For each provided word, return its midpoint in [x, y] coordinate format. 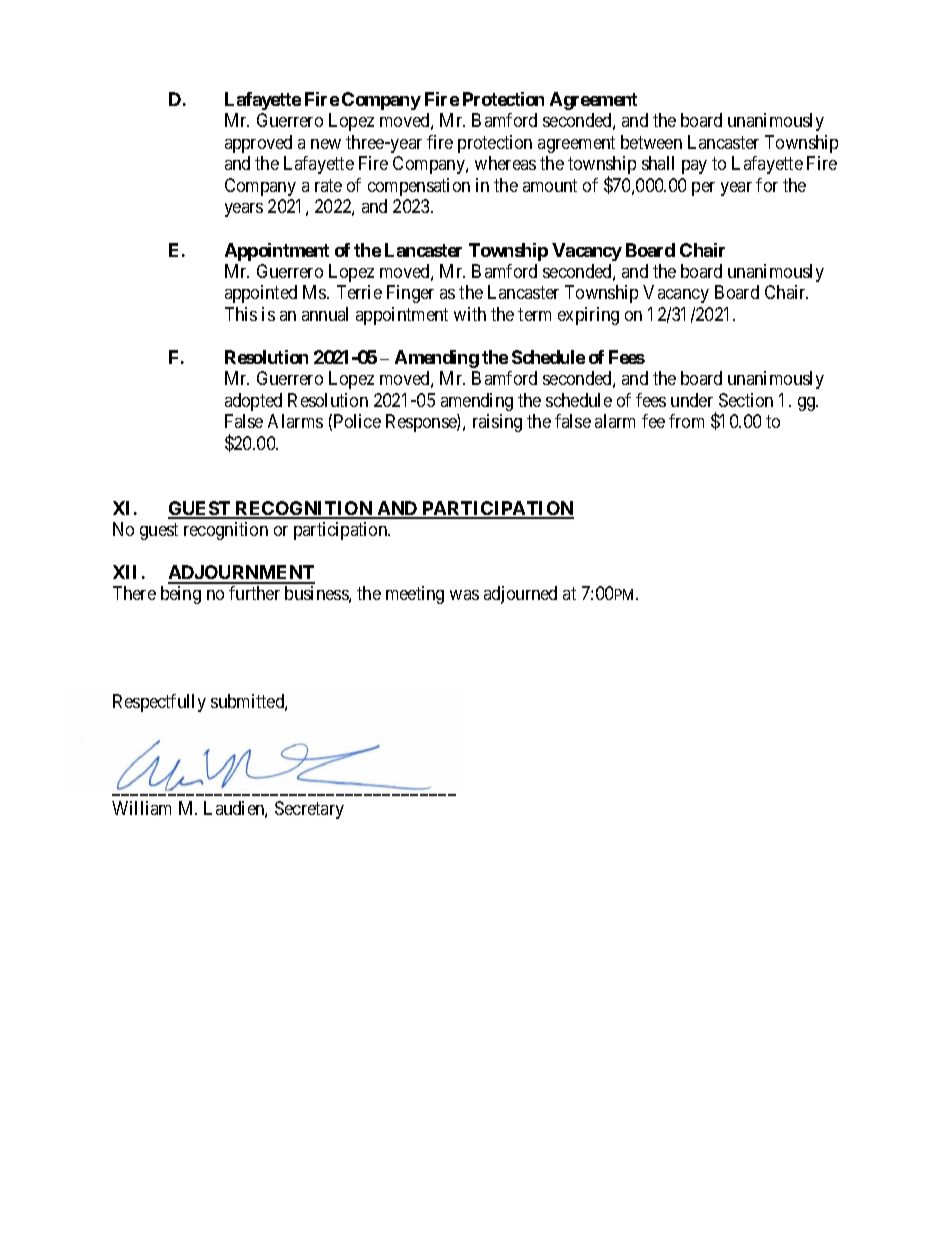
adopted [253, 402]
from [686, 421]
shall [658, 163]
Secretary [309, 810]
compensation [419, 187]
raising [497, 423]
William [141, 808]
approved [258, 144]
